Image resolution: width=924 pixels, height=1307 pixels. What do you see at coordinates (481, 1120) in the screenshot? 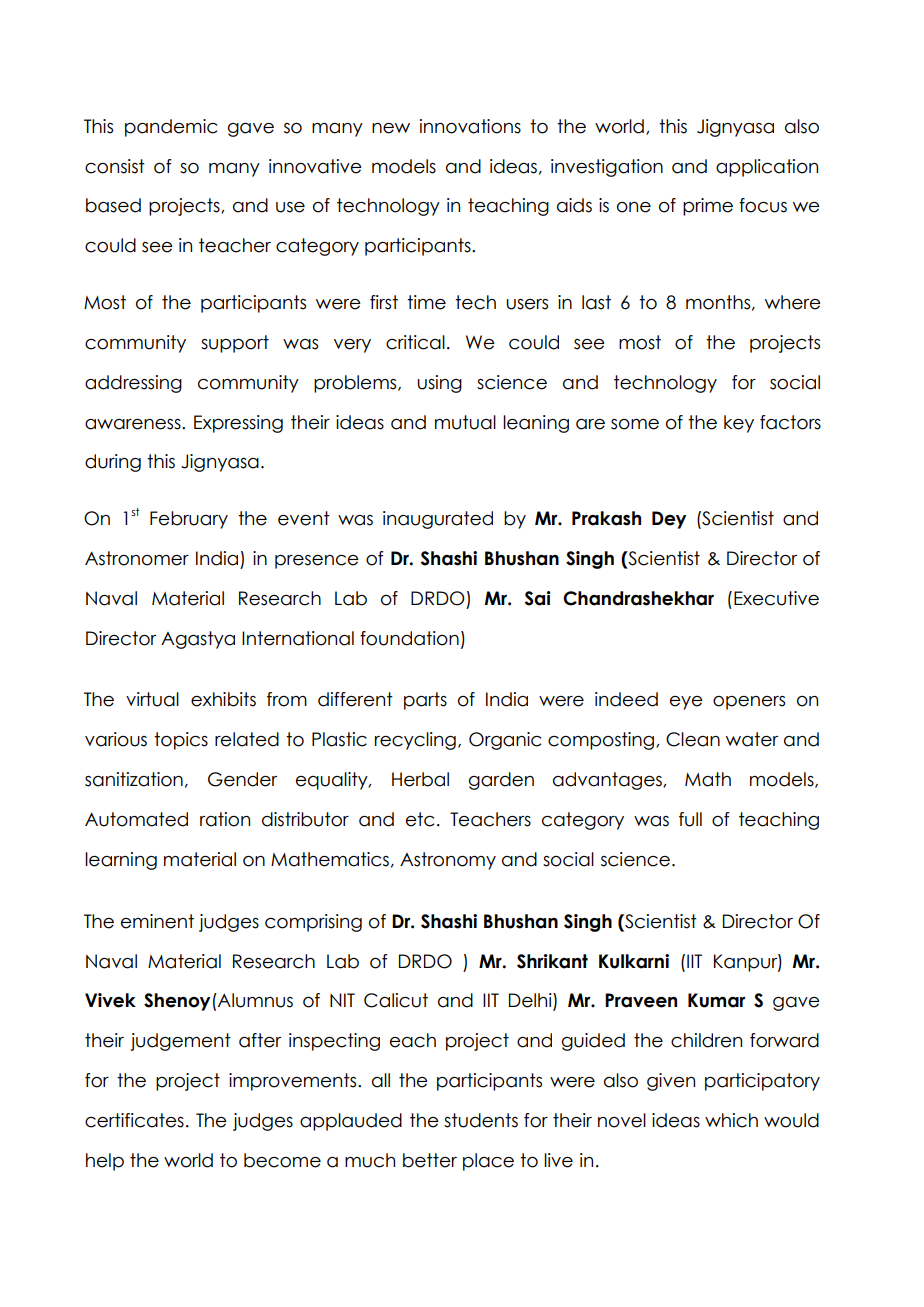
I see `students` at bounding box center [481, 1120].
